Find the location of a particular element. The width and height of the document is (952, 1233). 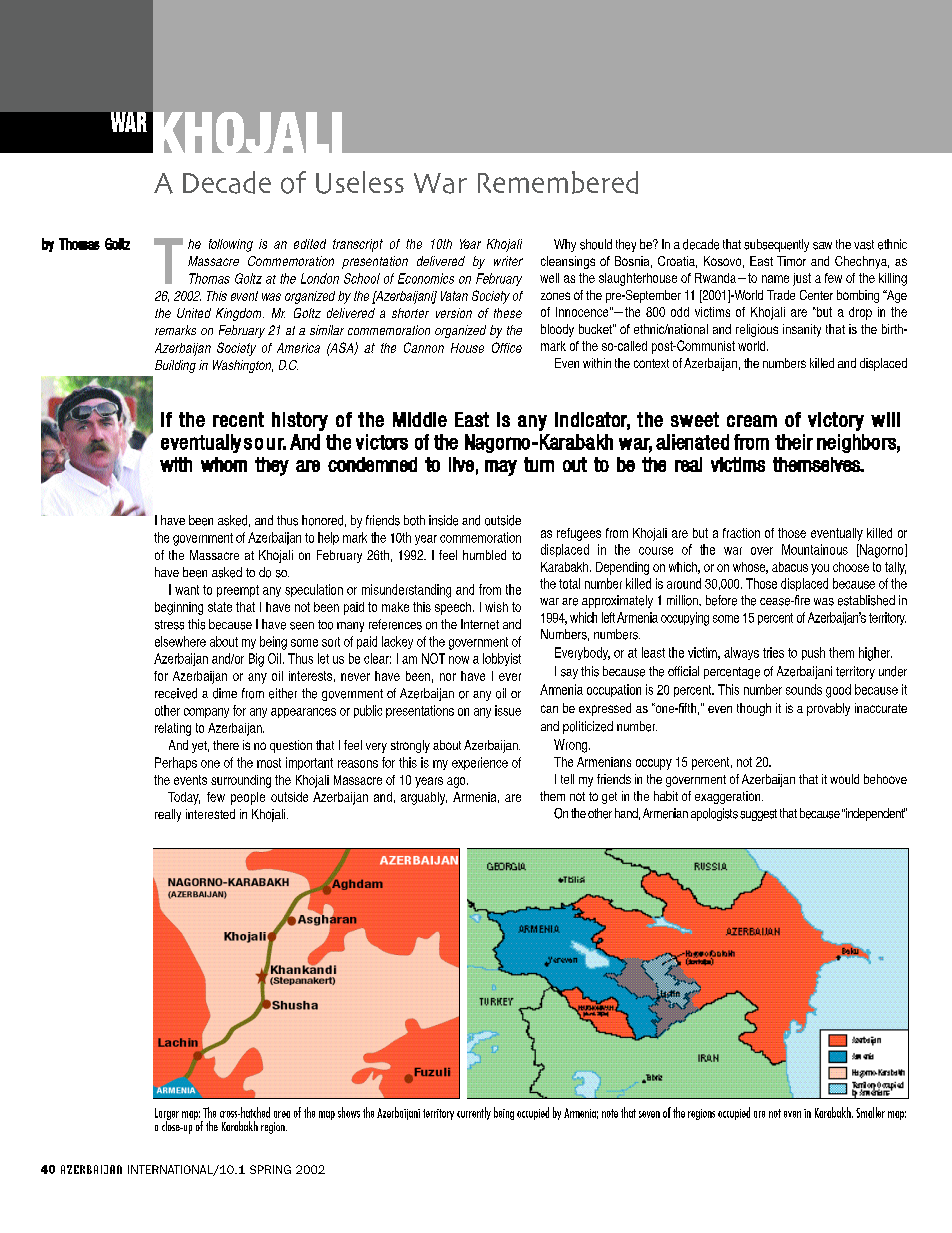

suggest is located at coordinates (758, 815).
